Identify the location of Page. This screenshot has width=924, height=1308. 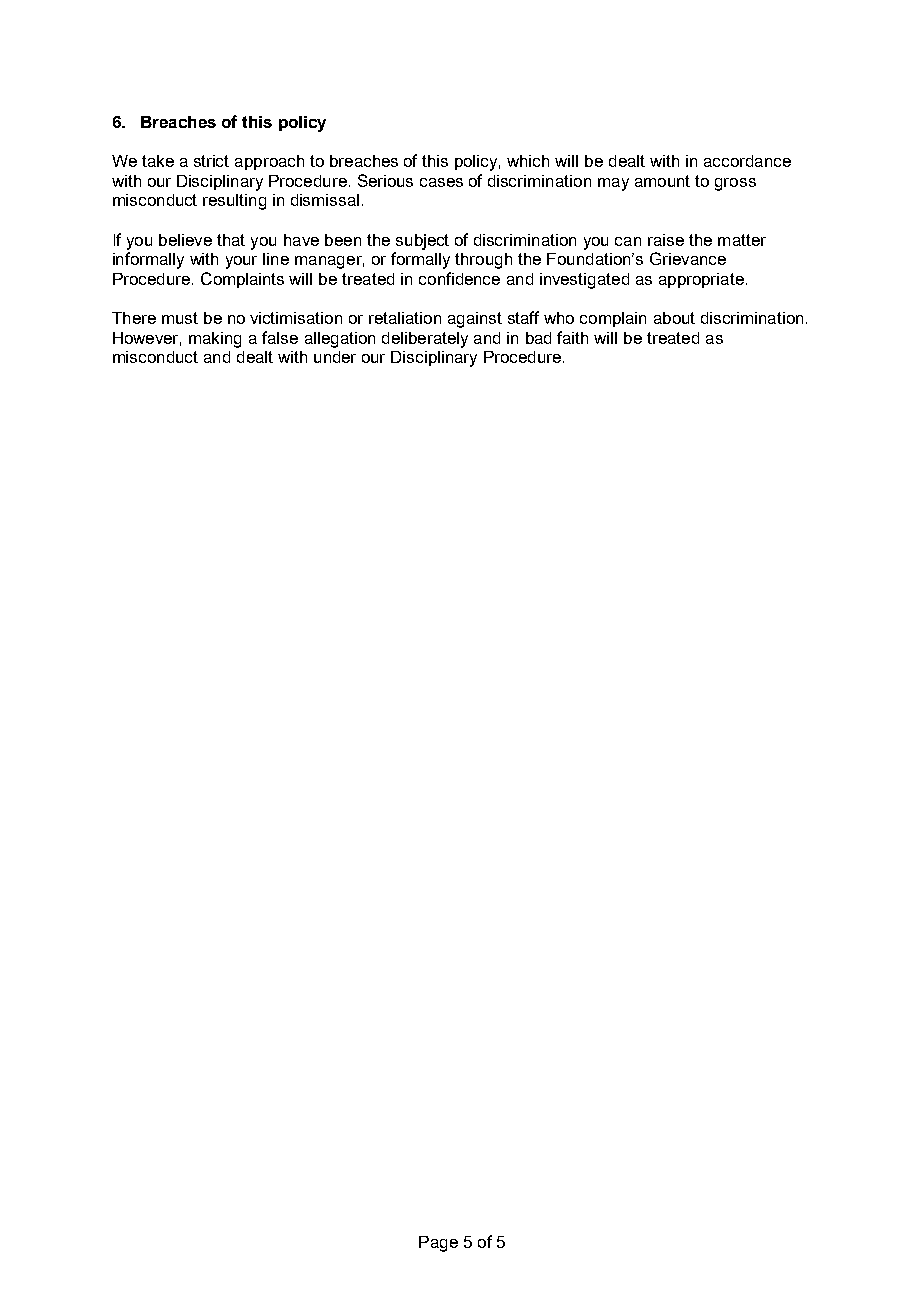
(438, 1244).
